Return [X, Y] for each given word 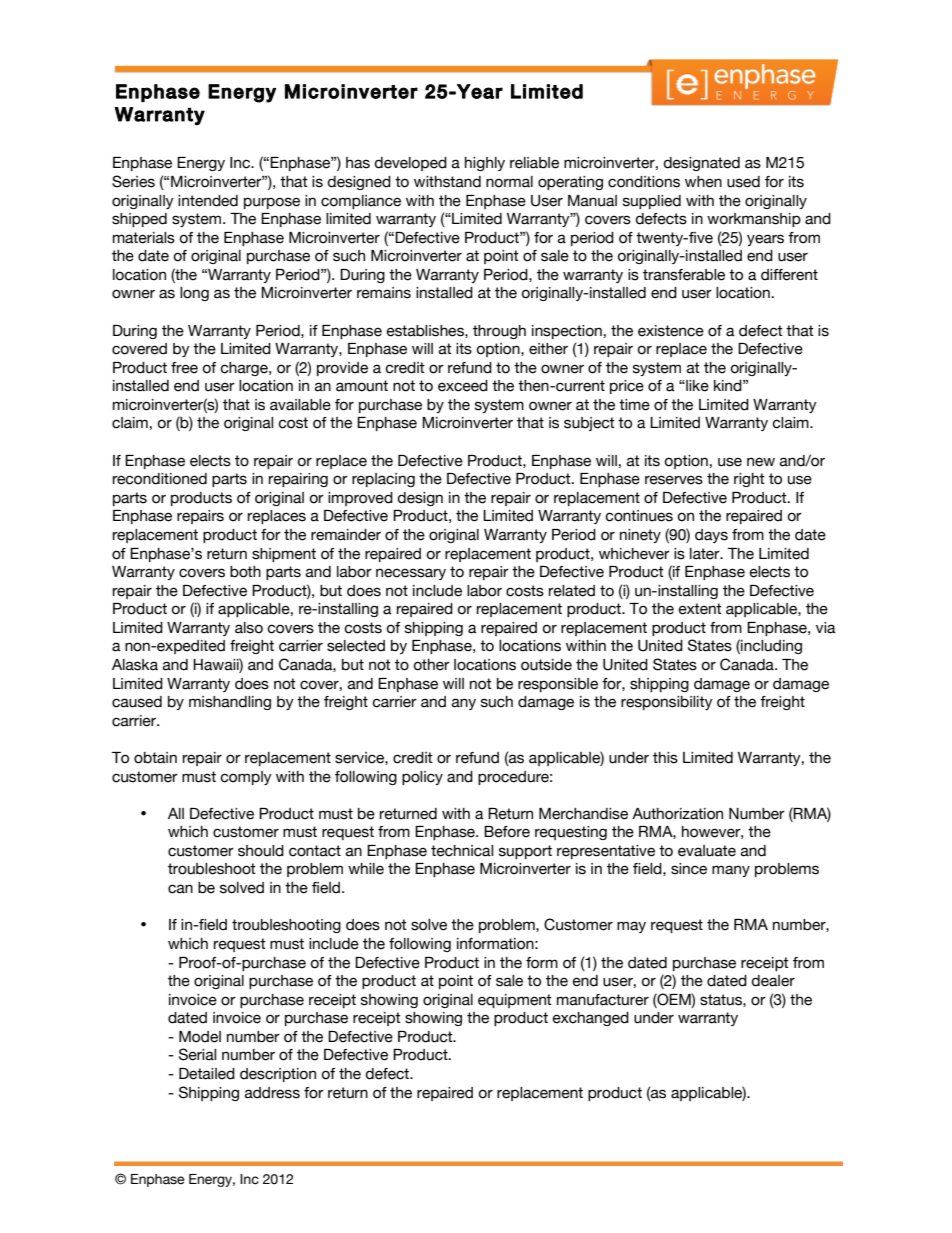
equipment [515, 1001]
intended [208, 201]
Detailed [207, 1074]
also [249, 628]
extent [700, 609]
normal [509, 182]
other [431, 665]
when [703, 182]
